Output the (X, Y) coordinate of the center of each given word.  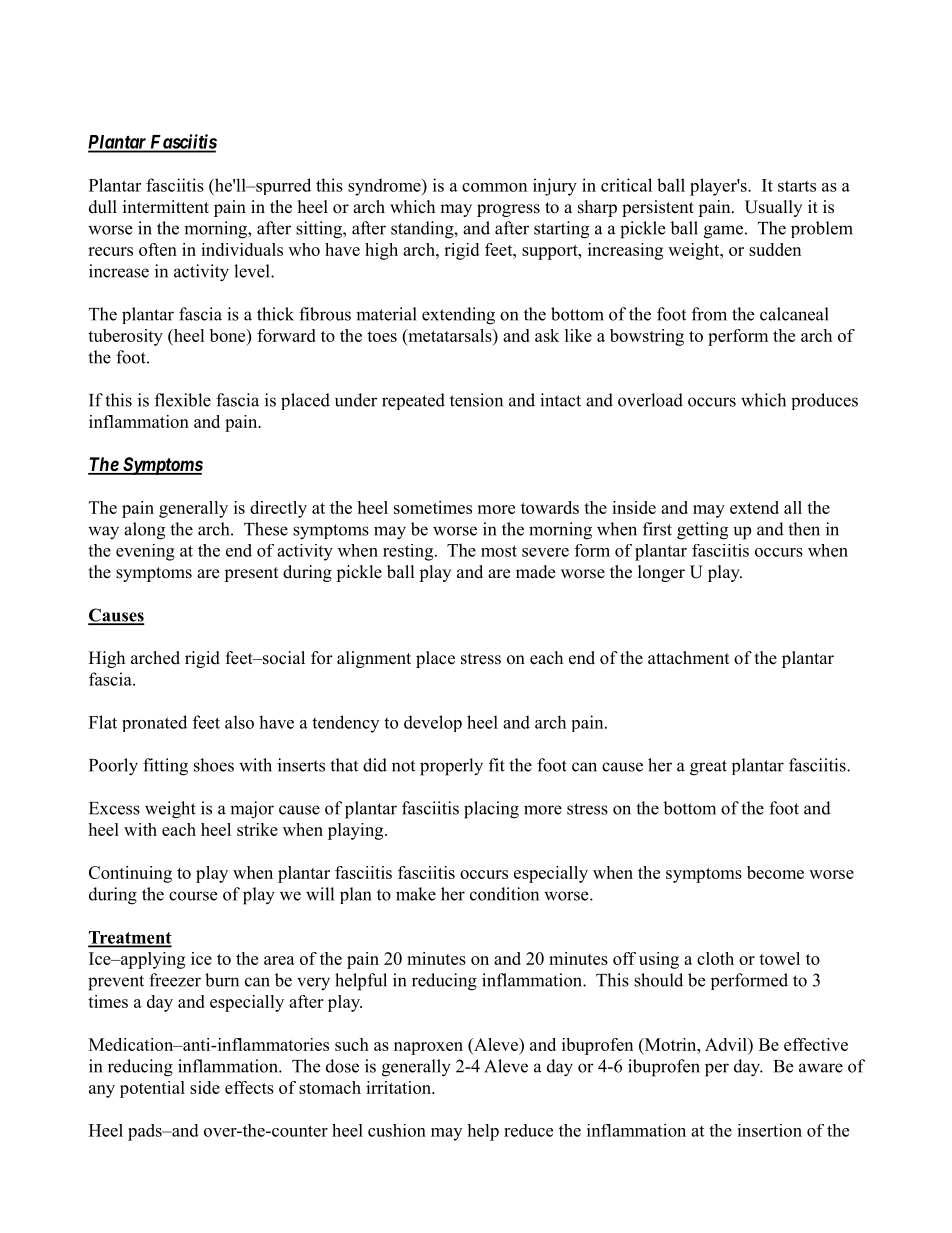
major (252, 810)
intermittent (166, 207)
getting (702, 531)
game (723, 232)
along (144, 531)
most (499, 551)
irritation (400, 1087)
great (708, 768)
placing (491, 810)
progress (508, 210)
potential (152, 1089)
